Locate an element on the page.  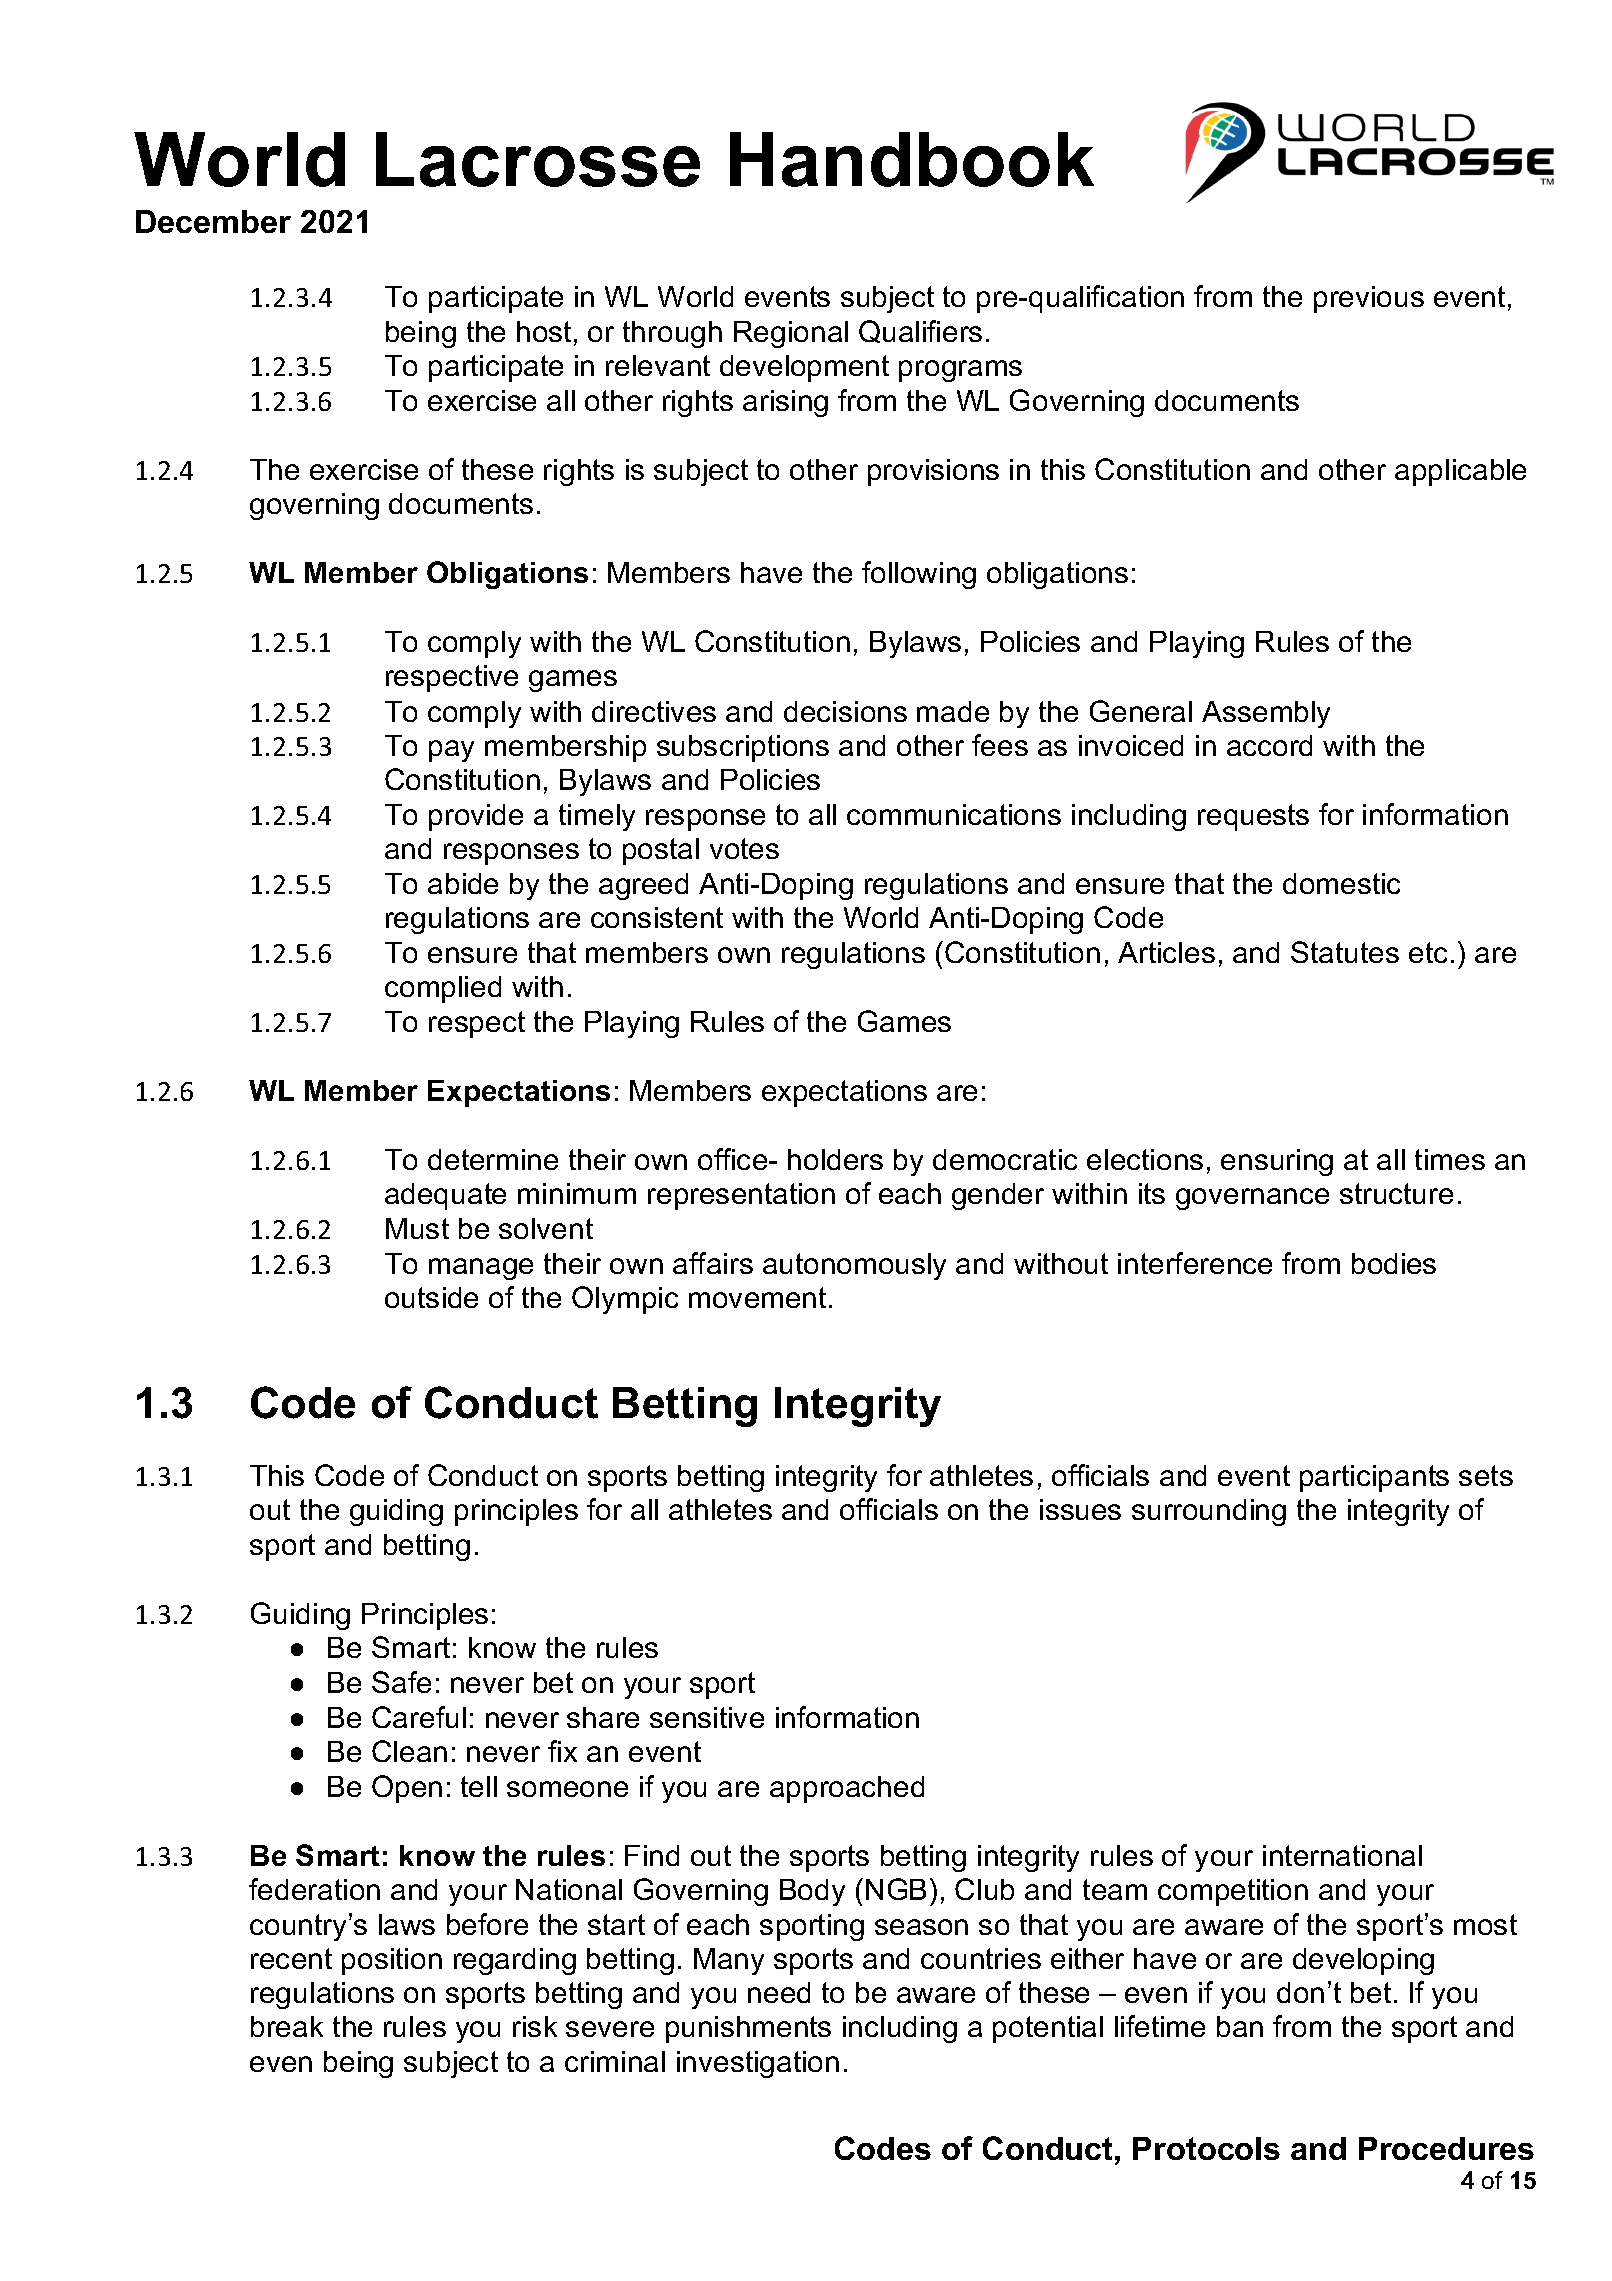
break is located at coordinates (287, 2026).
